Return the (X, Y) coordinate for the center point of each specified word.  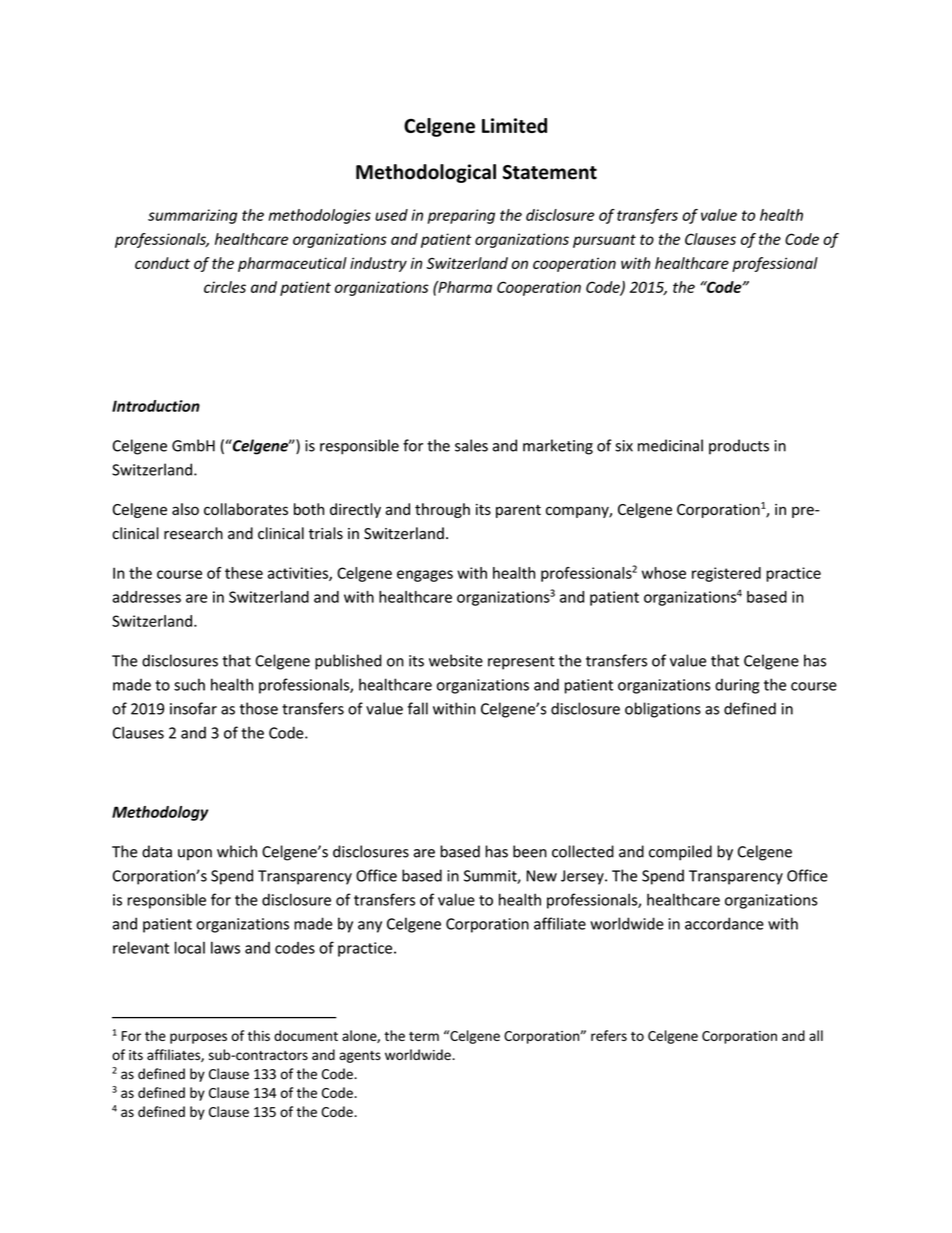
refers (609, 1035)
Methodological (426, 173)
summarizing (192, 216)
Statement (550, 172)
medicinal (670, 445)
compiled (680, 853)
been (530, 851)
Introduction (156, 406)
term (424, 1036)
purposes (198, 1038)
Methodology (160, 813)
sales (471, 445)
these (244, 573)
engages (425, 576)
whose (664, 573)
